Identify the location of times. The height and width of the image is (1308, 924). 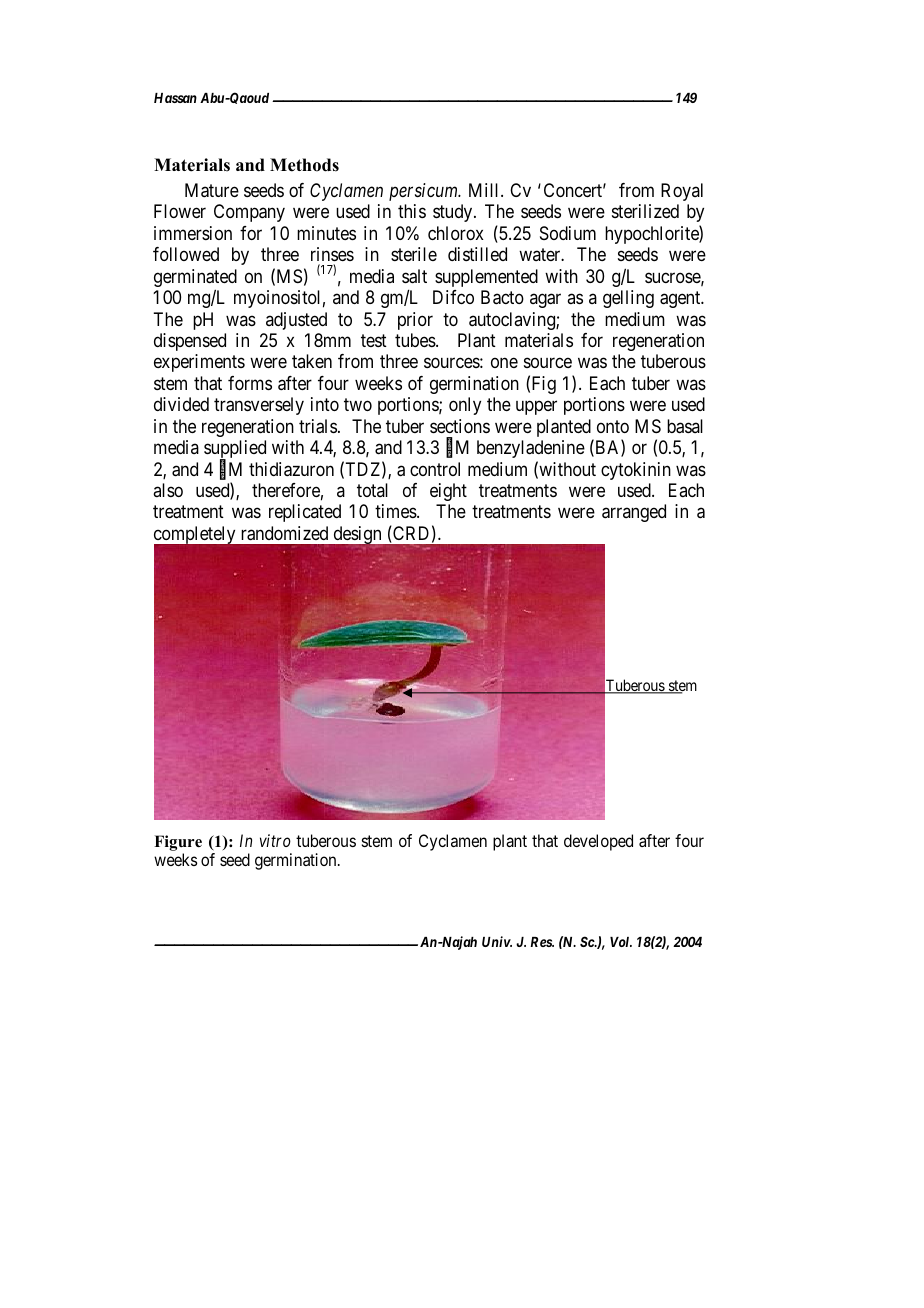
(396, 511).
